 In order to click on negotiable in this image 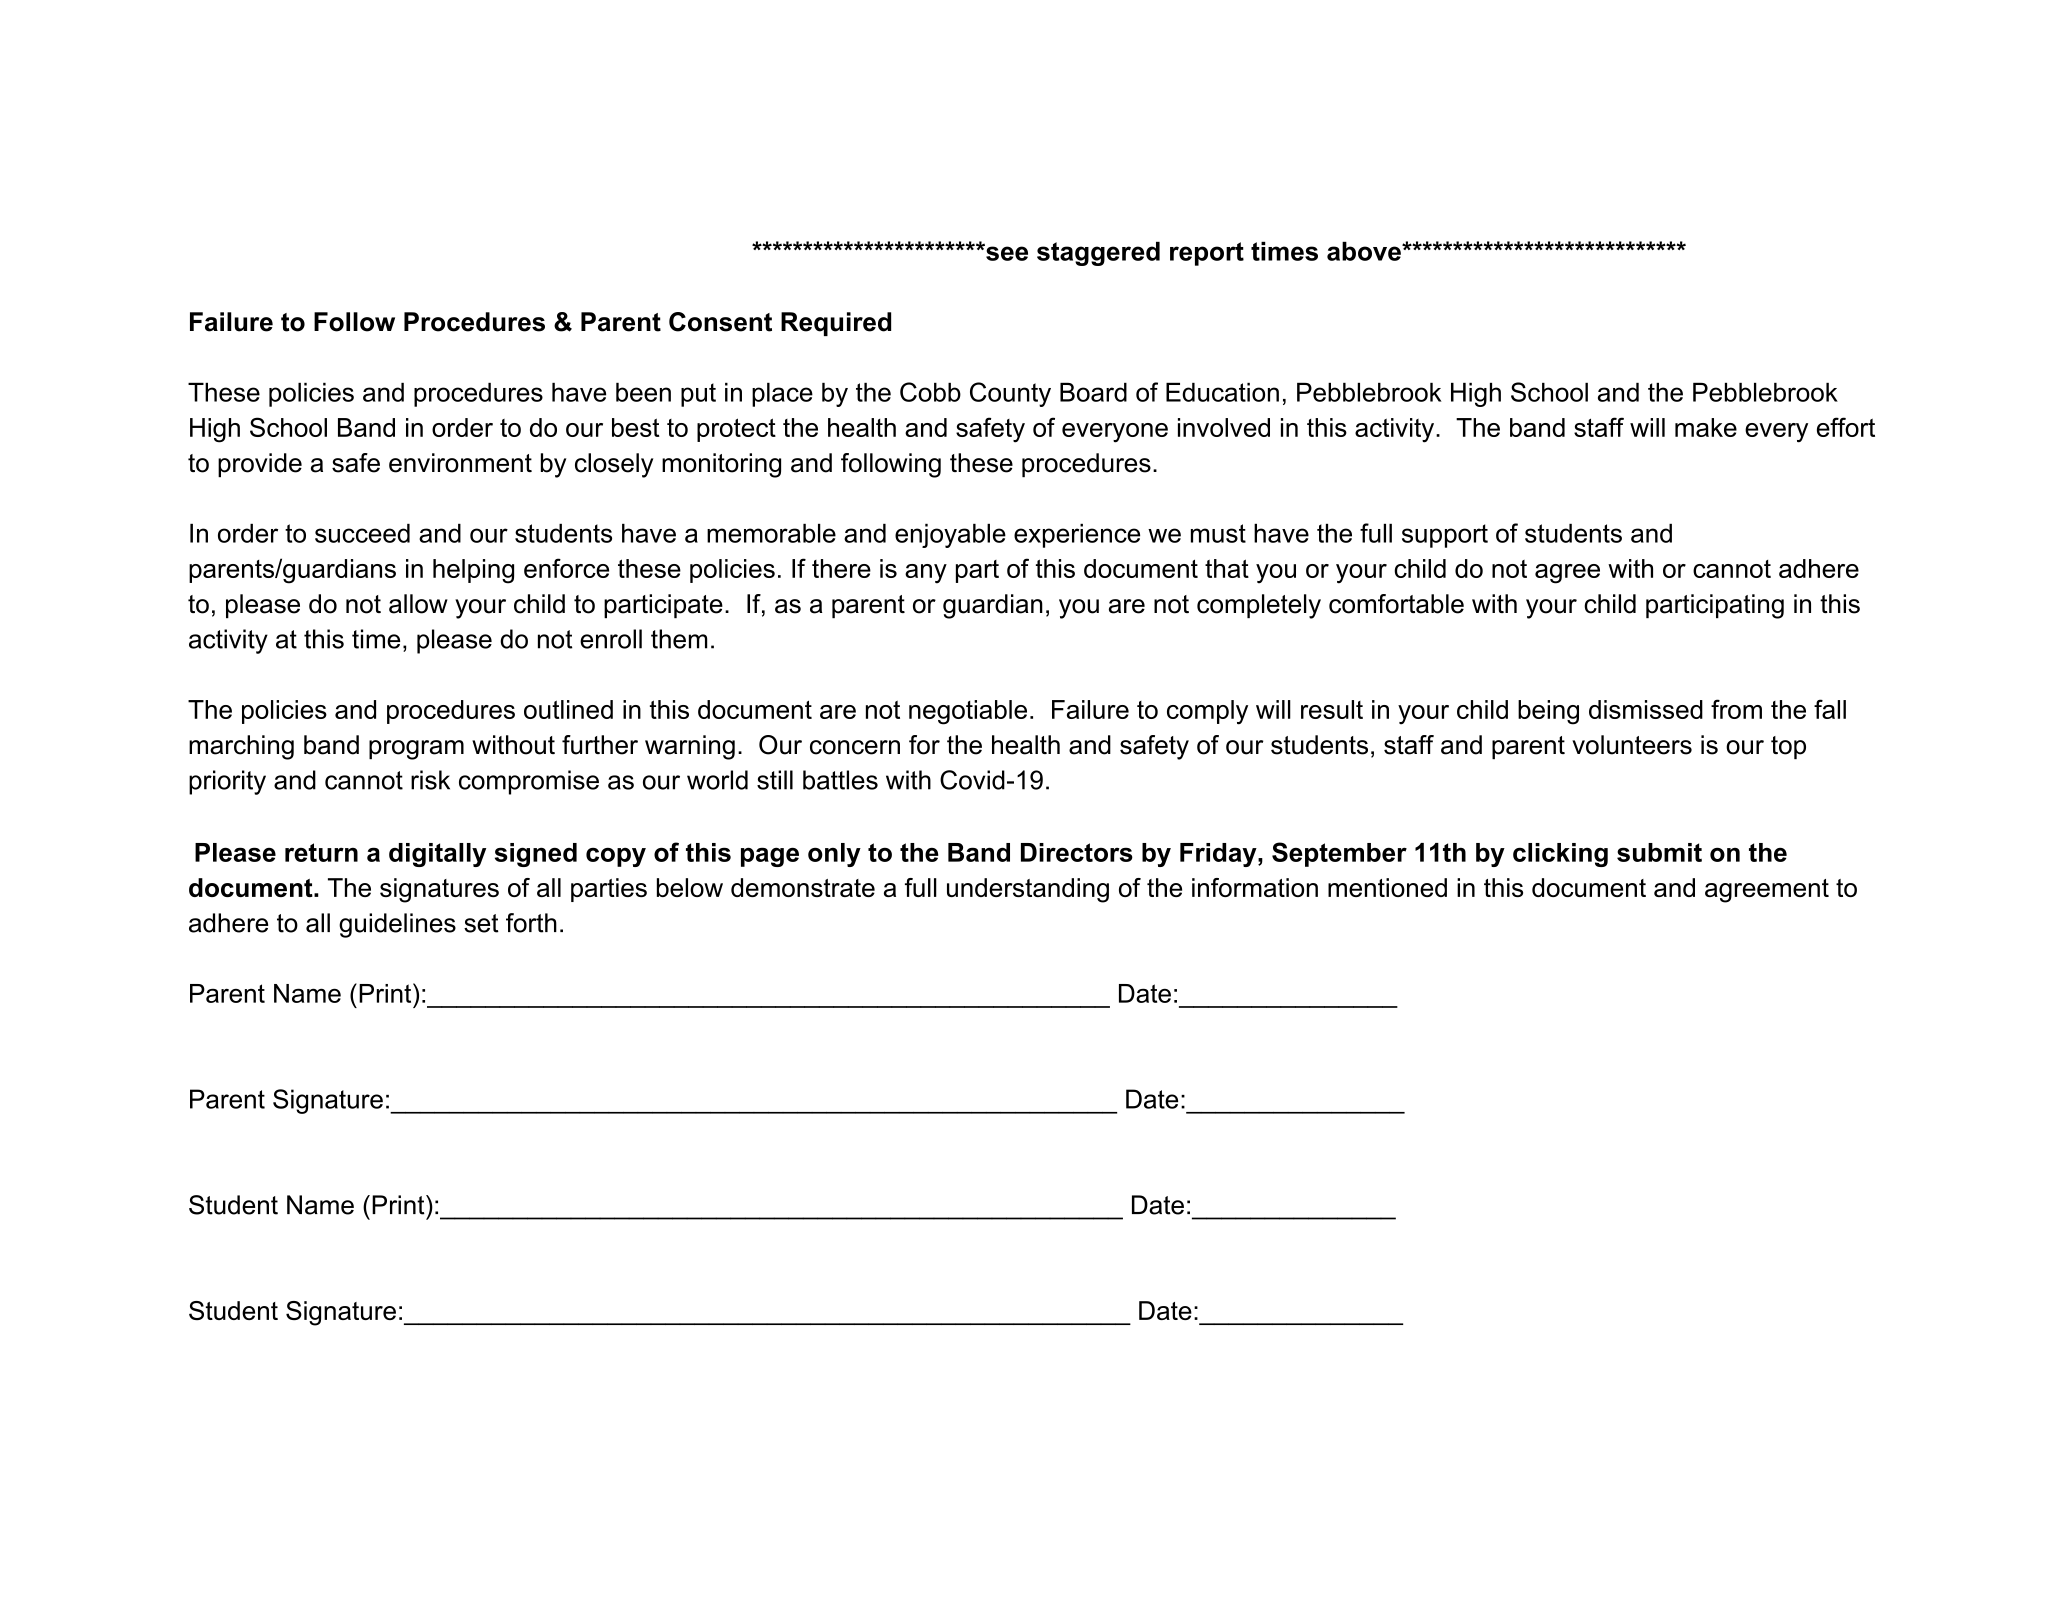, I will do `click(968, 712)`.
